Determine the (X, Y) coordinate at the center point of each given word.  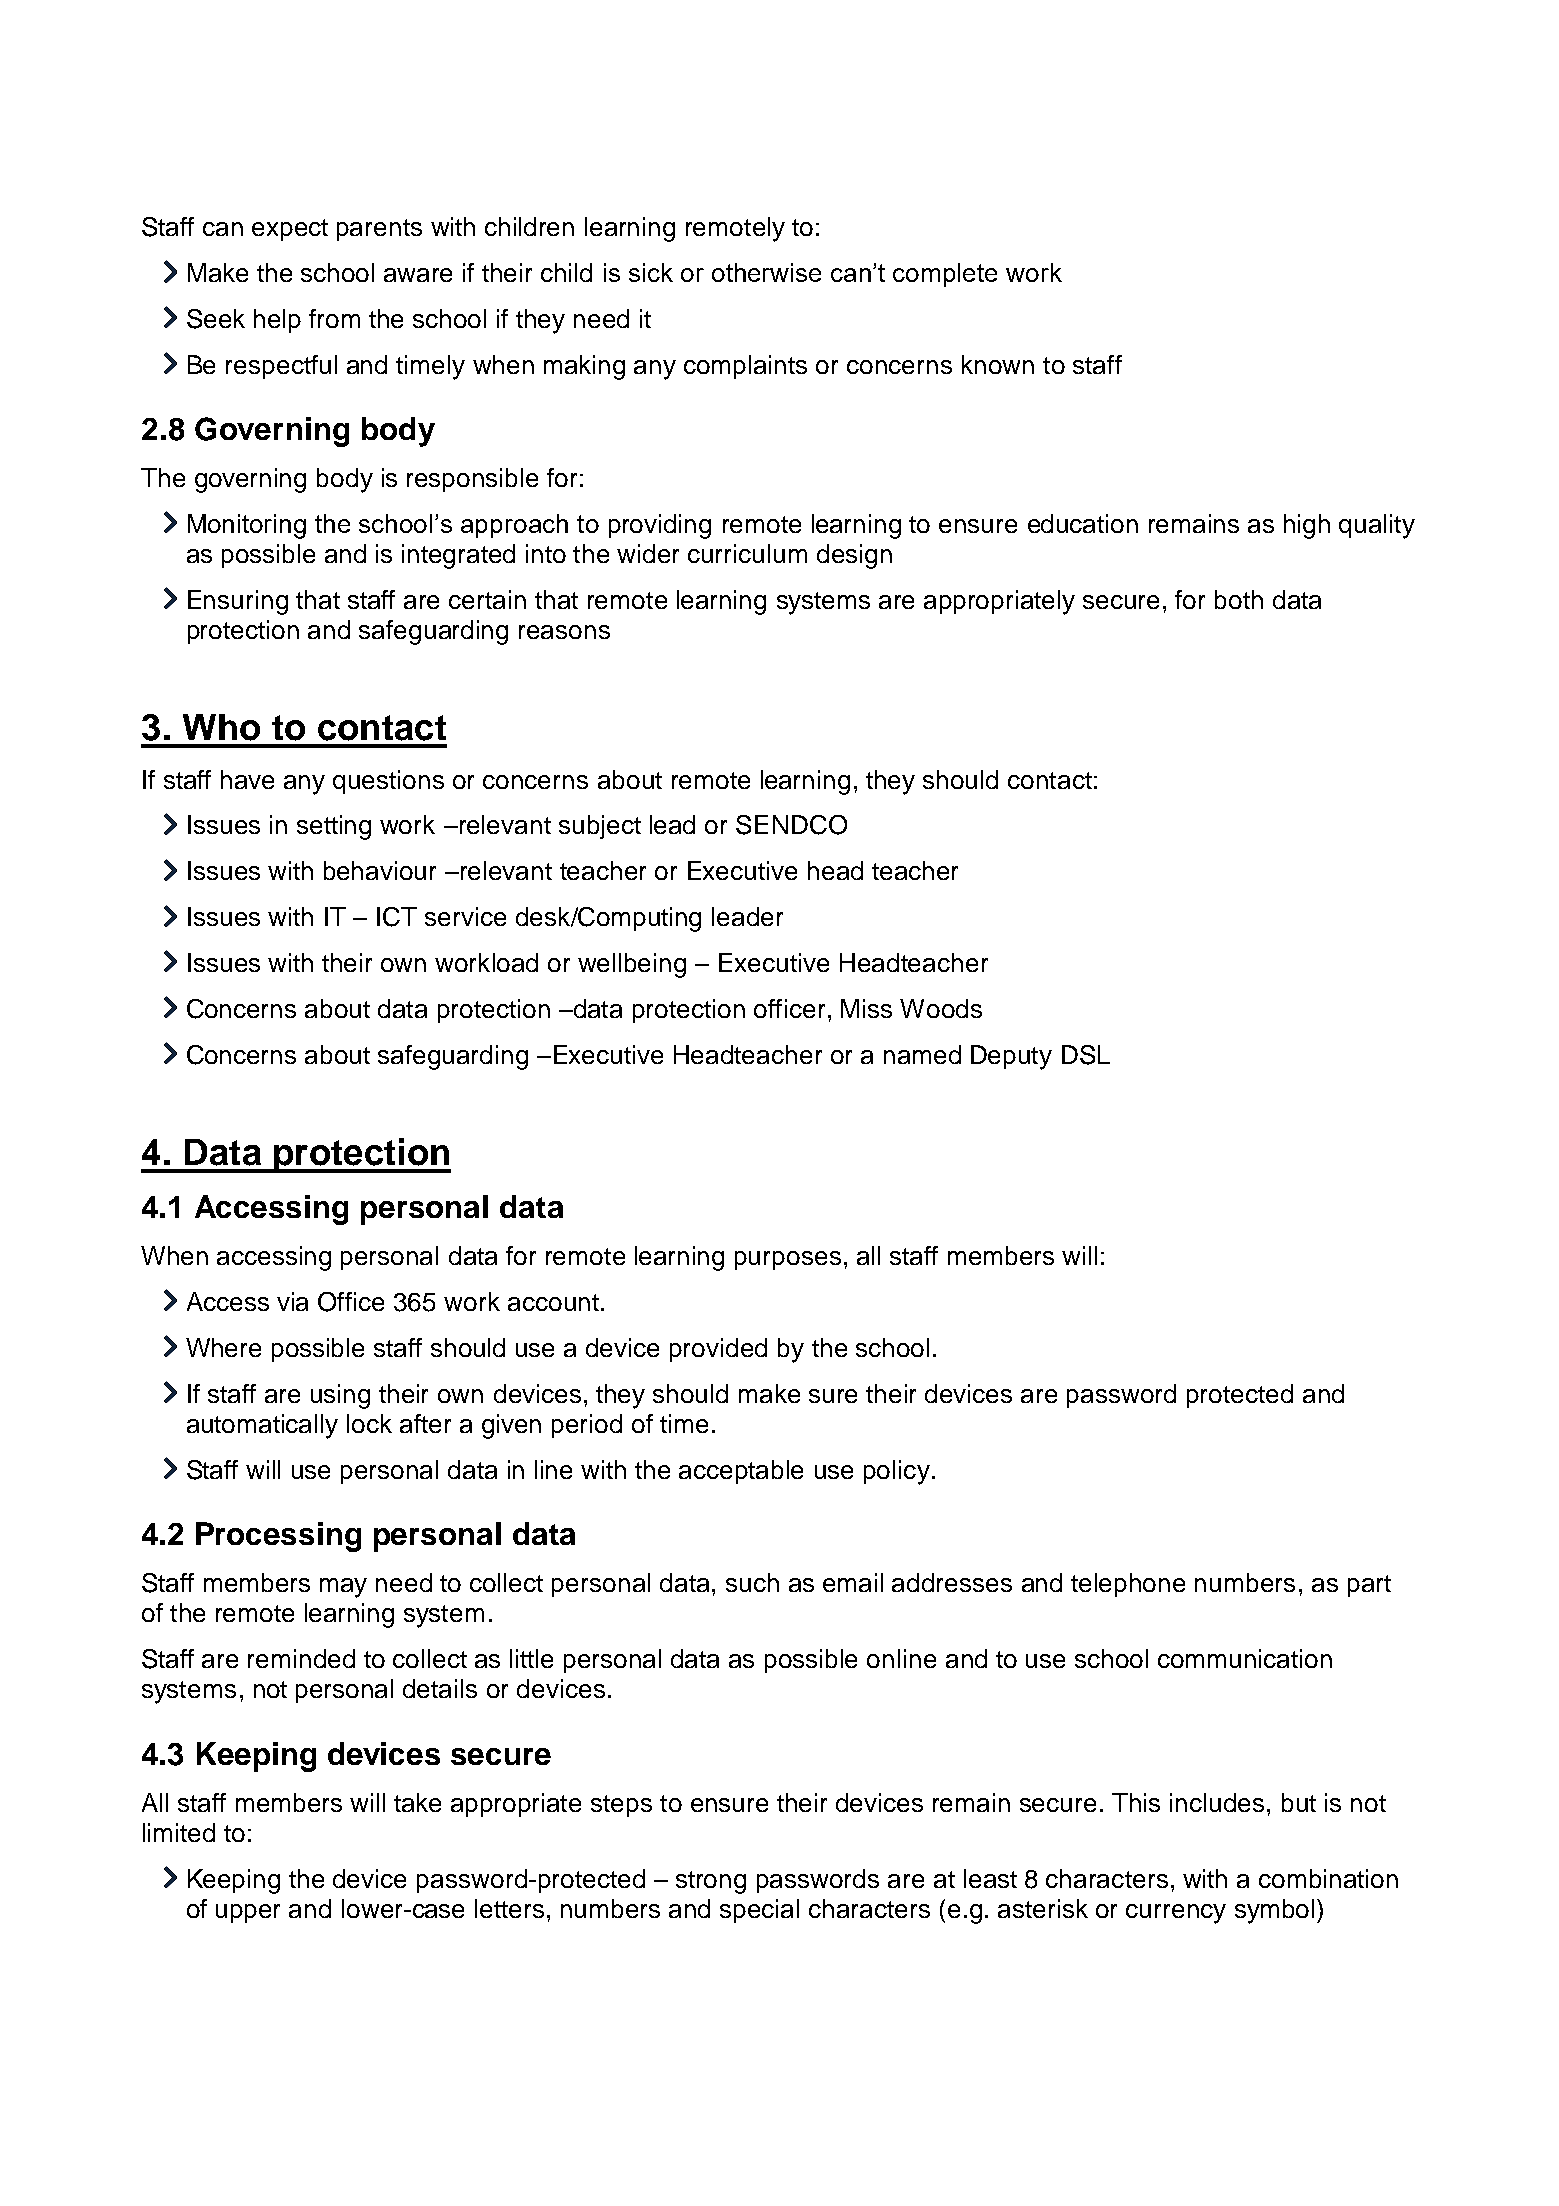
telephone (1128, 1585)
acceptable (741, 1472)
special (759, 1911)
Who (221, 727)
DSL (1086, 1055)
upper (248, 1913)
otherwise (766, 272)
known (998, 364)
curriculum (747, 553)
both (1239, 599)
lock (369, 1423)
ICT (397, 917)
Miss (866, 1008)
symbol (1274, 1911)
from (334, 318)
